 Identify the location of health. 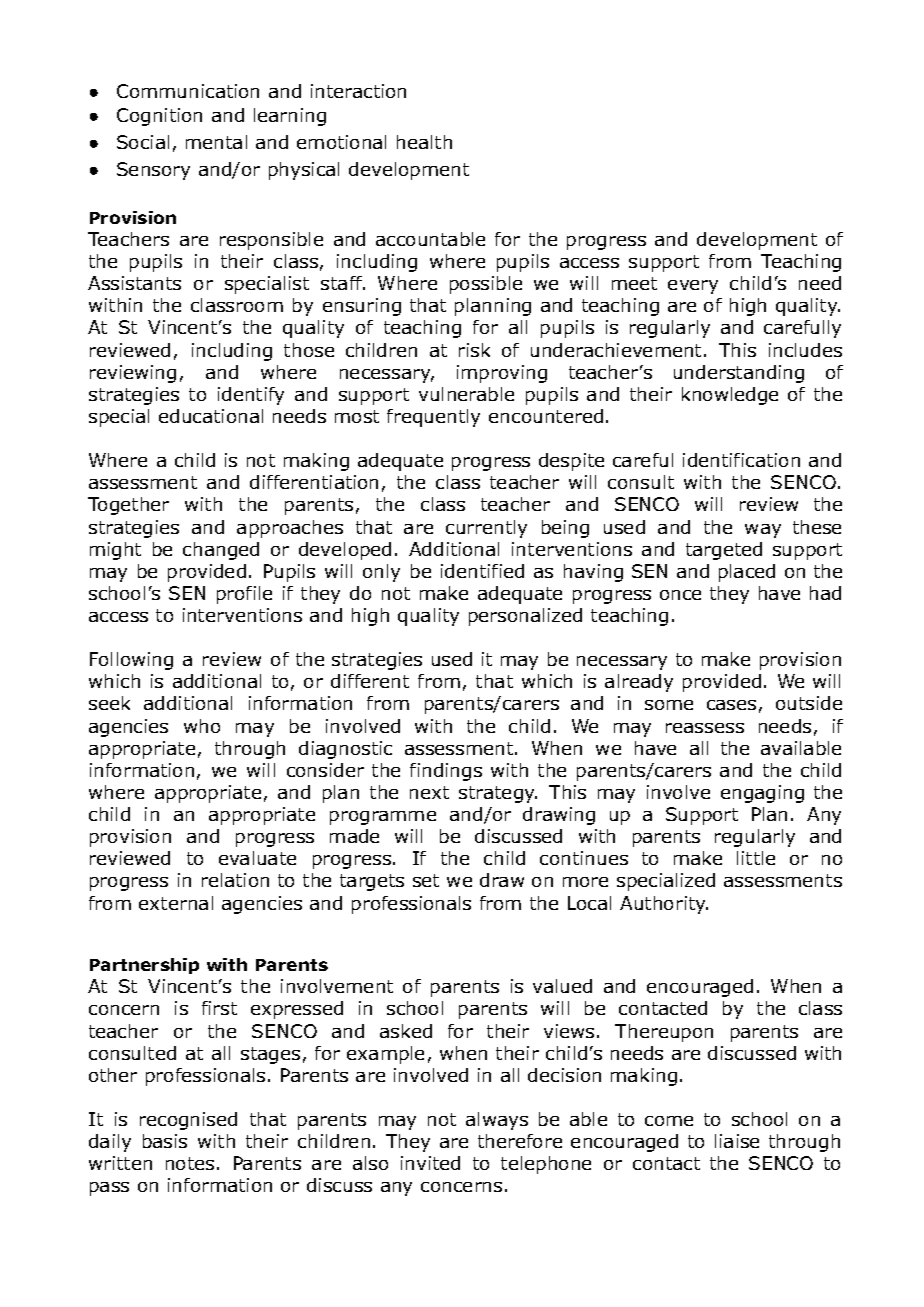
(424, 142).
